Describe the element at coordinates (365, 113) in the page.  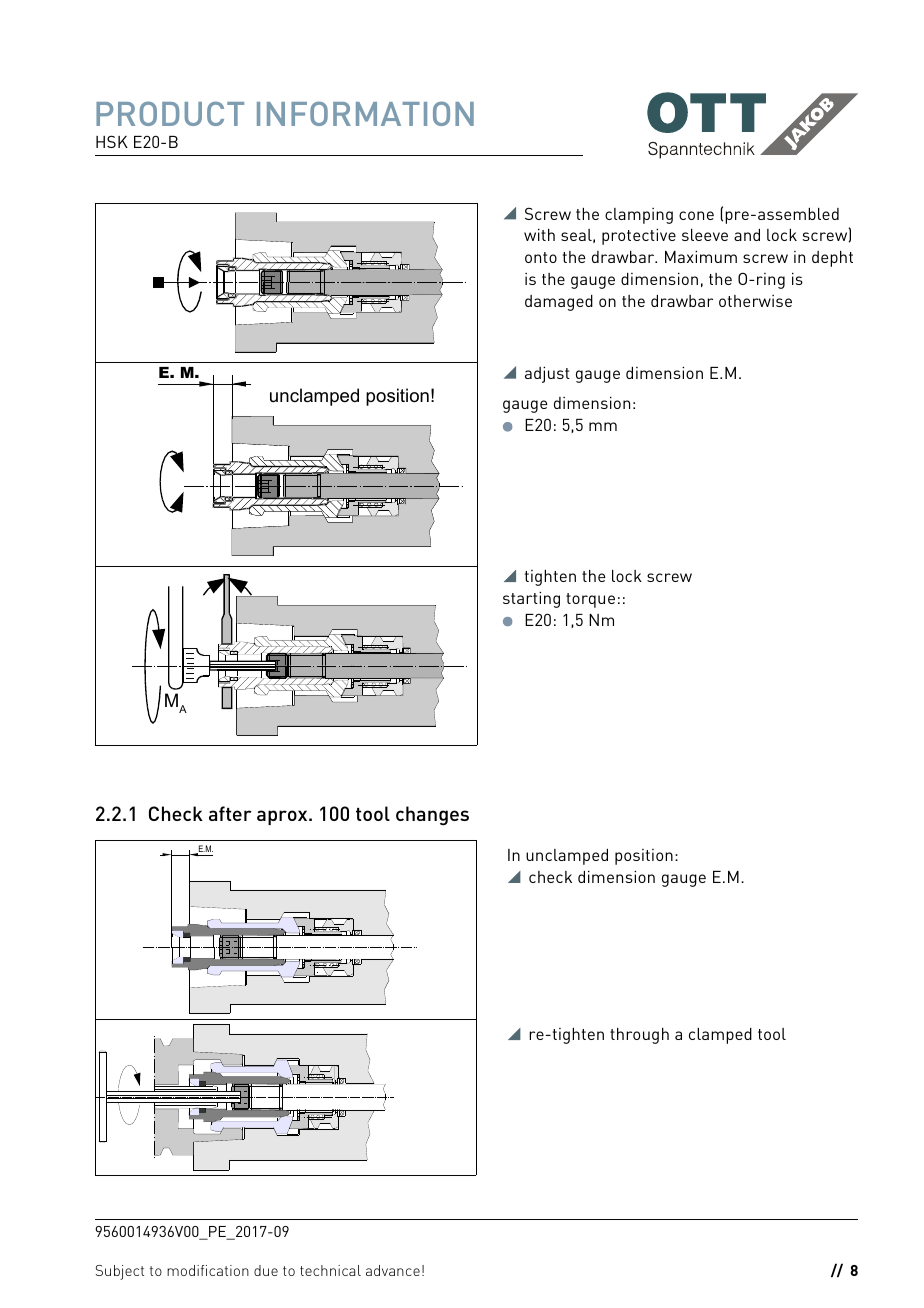
I see `INFORMATION` at that location.
